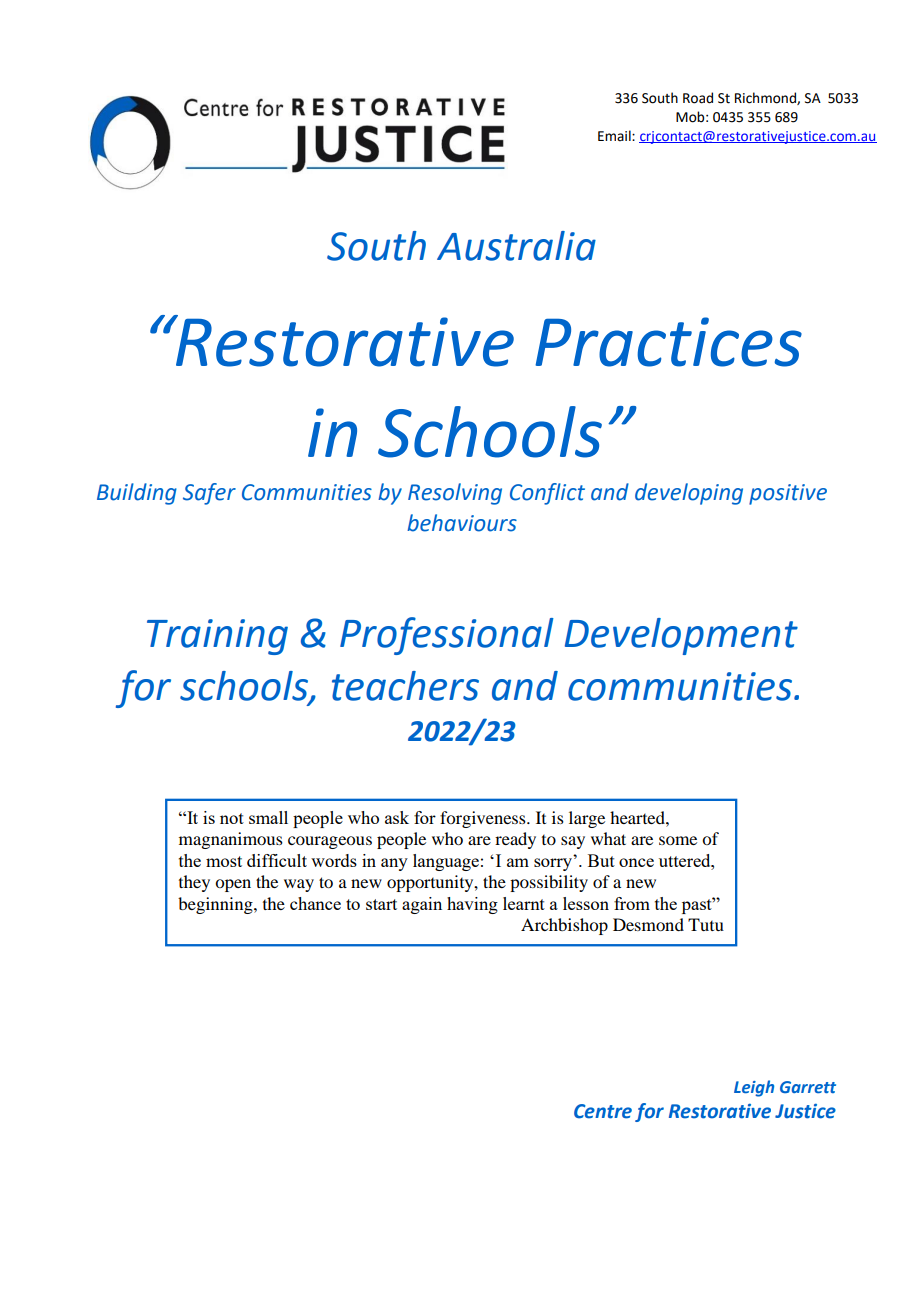 The height and width of the screenshot is (1308, 924). I want to click on beginning, so click(216, 905).
